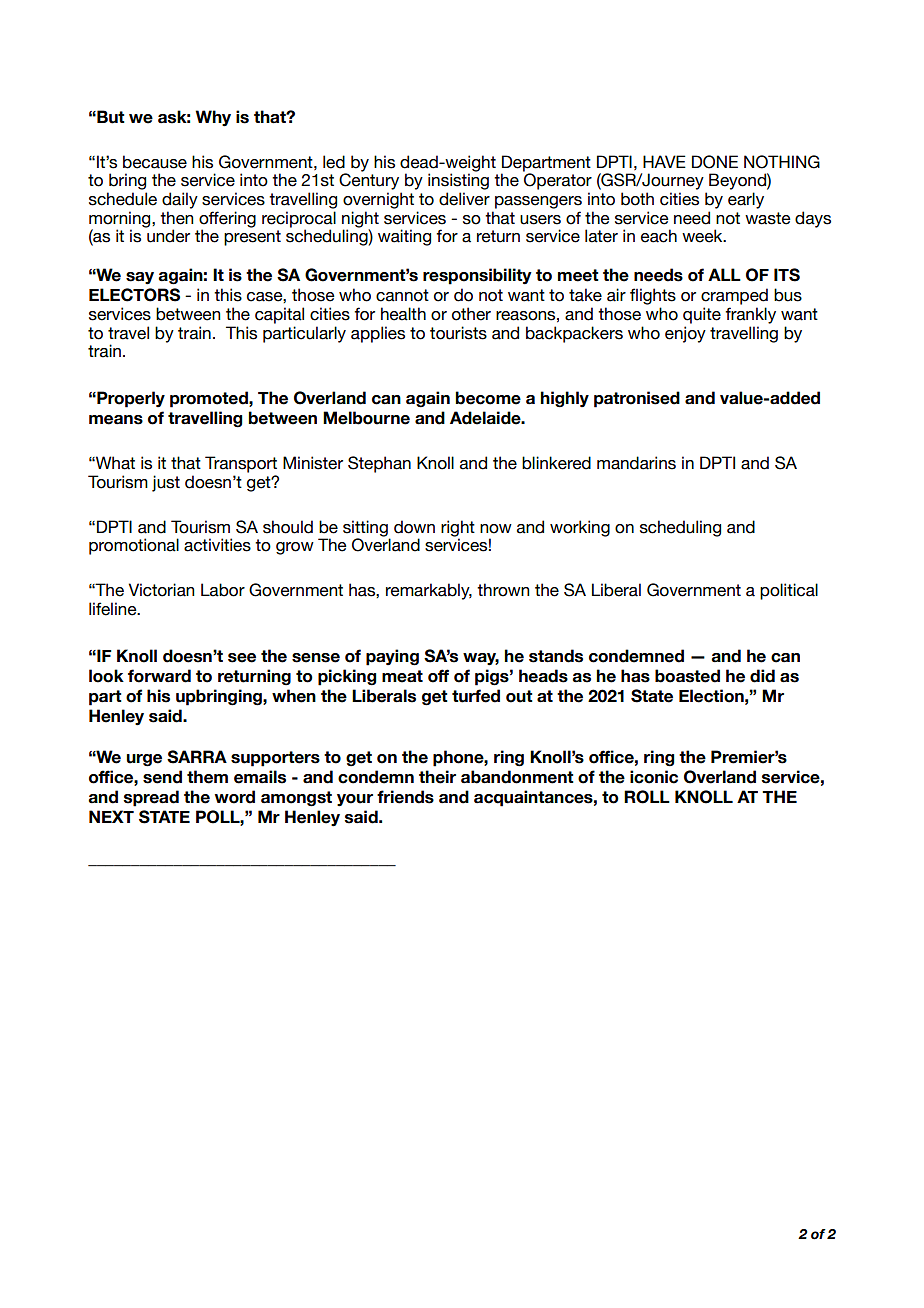 The width and height of the page is (924, 1308). Describe the element at coordinates (213, 118) in the page. I see `Why` at that location.
